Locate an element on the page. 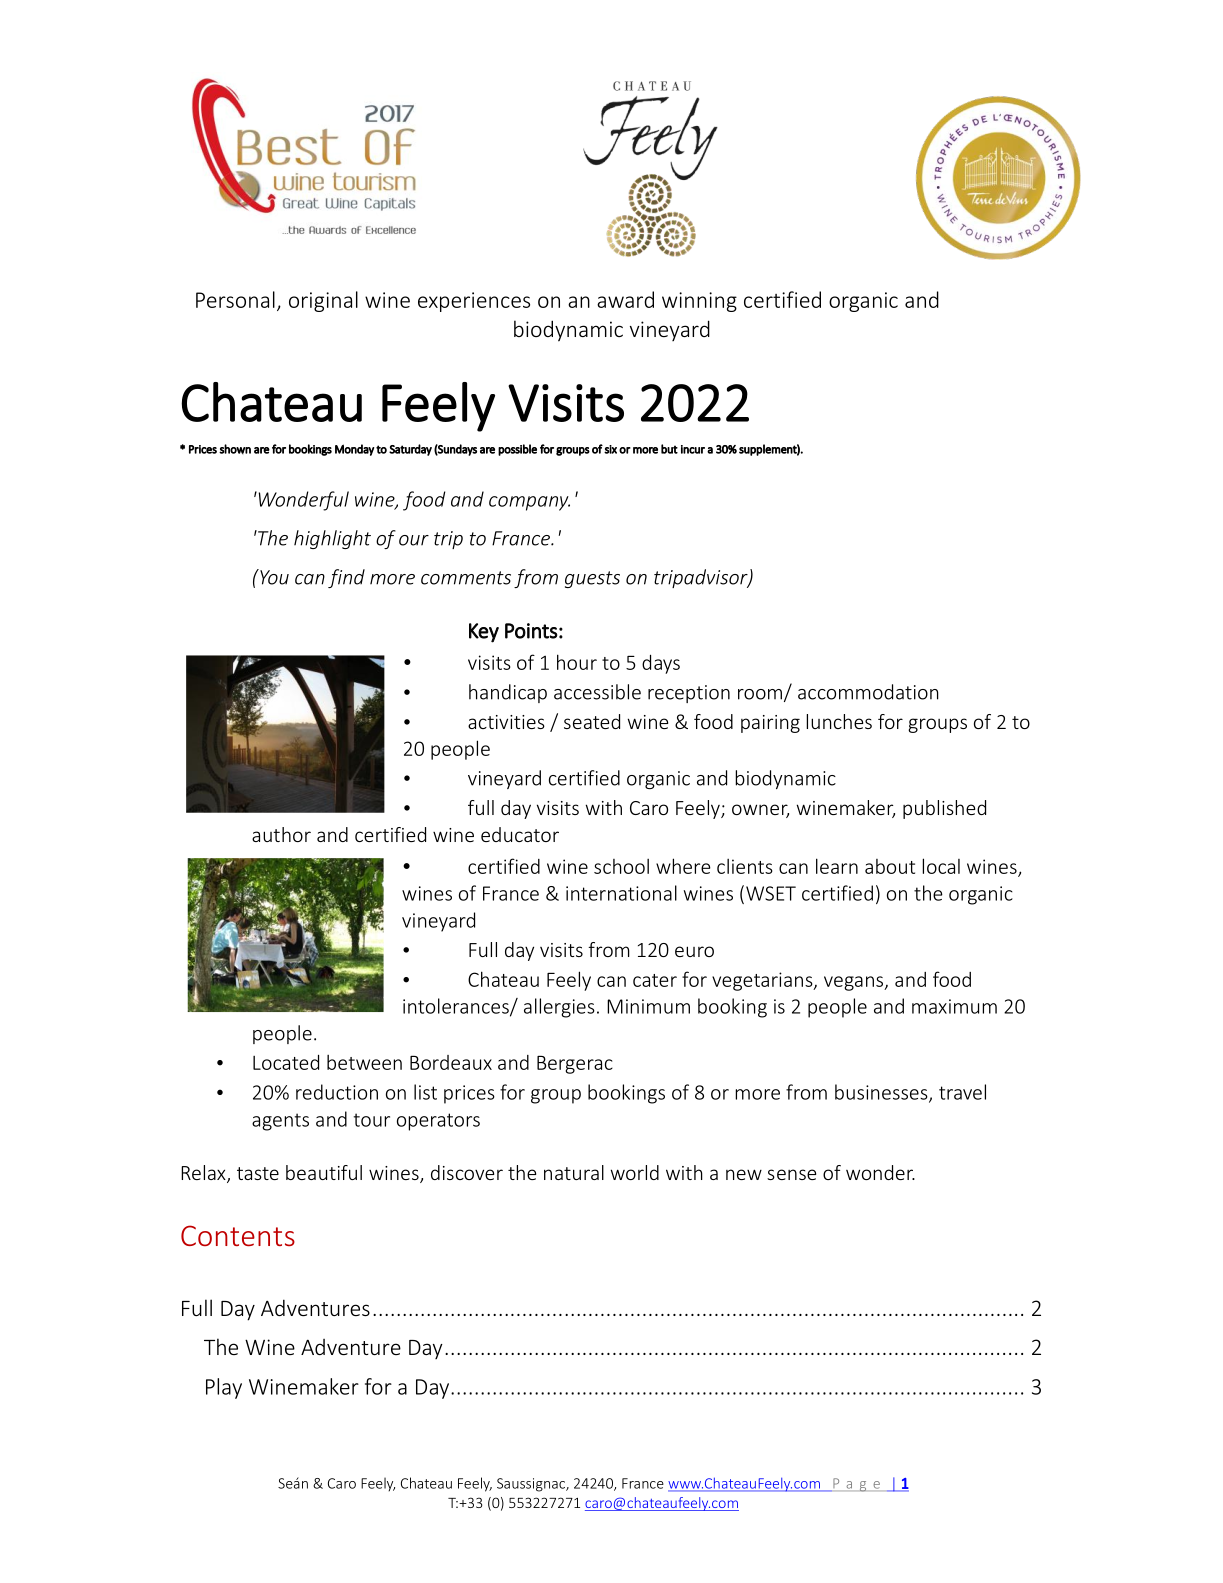 The height and width of the image is (1583, 1223). award is located at coordinates (625, 299).
